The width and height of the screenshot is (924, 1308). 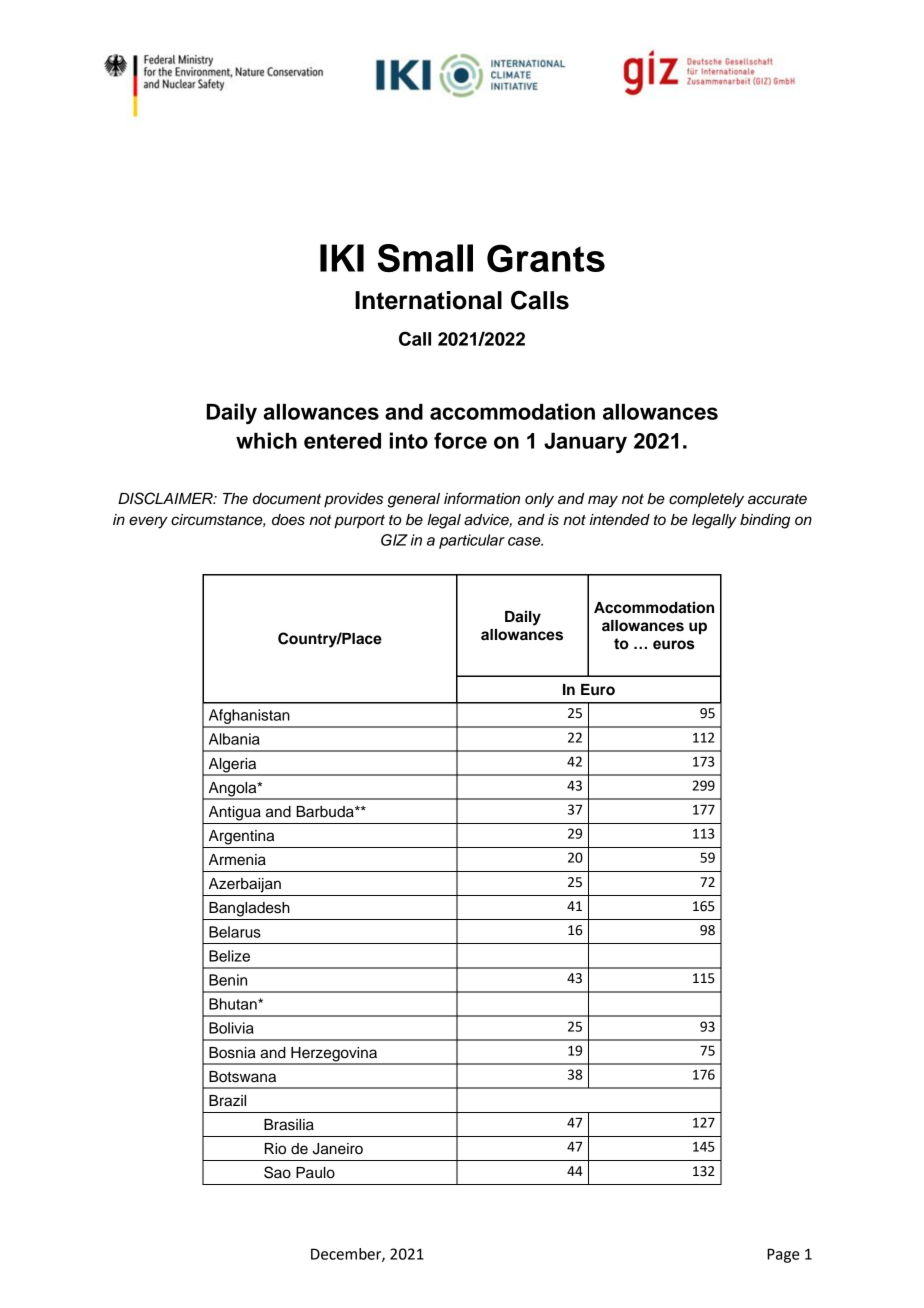 I want to click on The, so click(x=235, y=499).
